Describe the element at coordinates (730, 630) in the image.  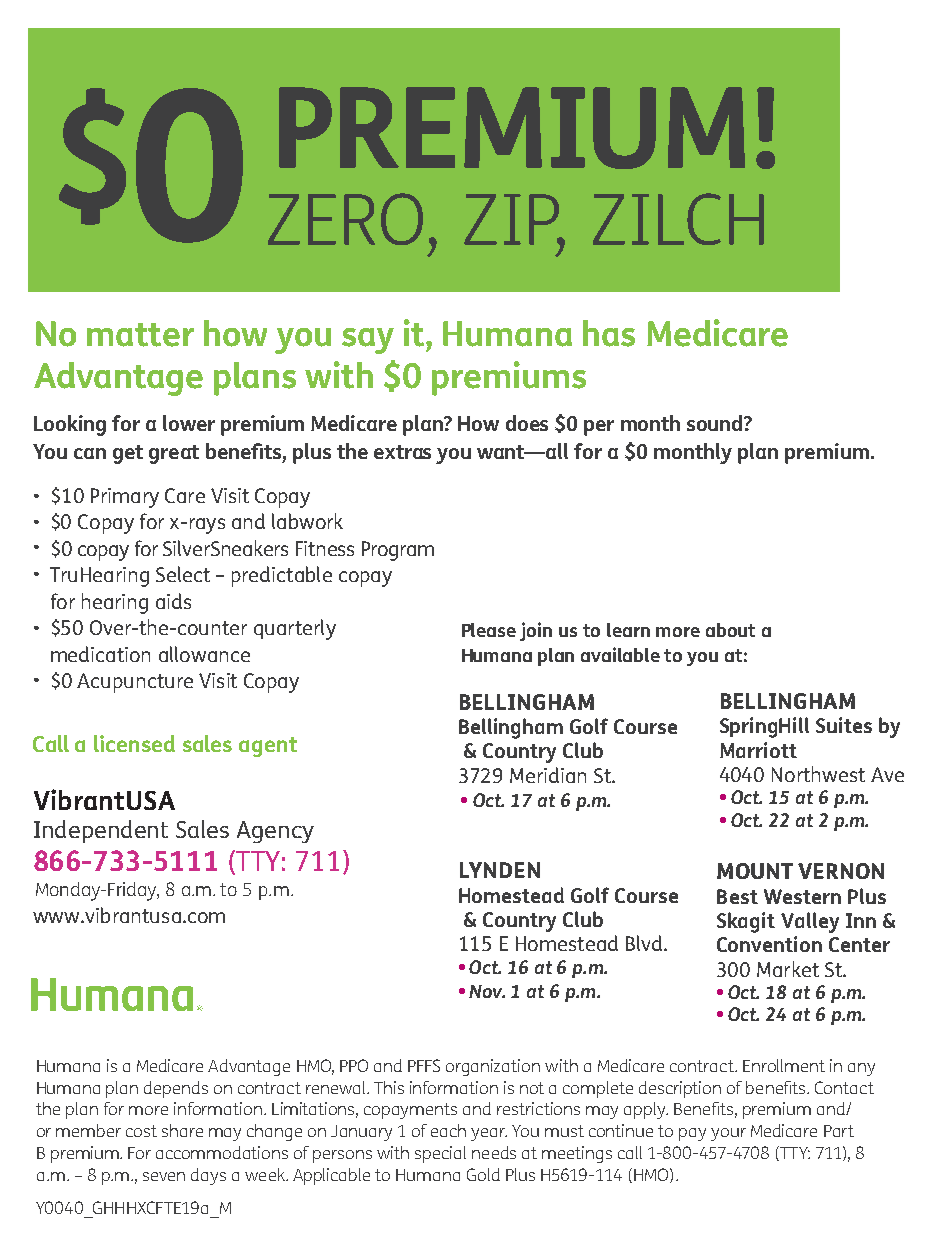
I see `about` at that location.
